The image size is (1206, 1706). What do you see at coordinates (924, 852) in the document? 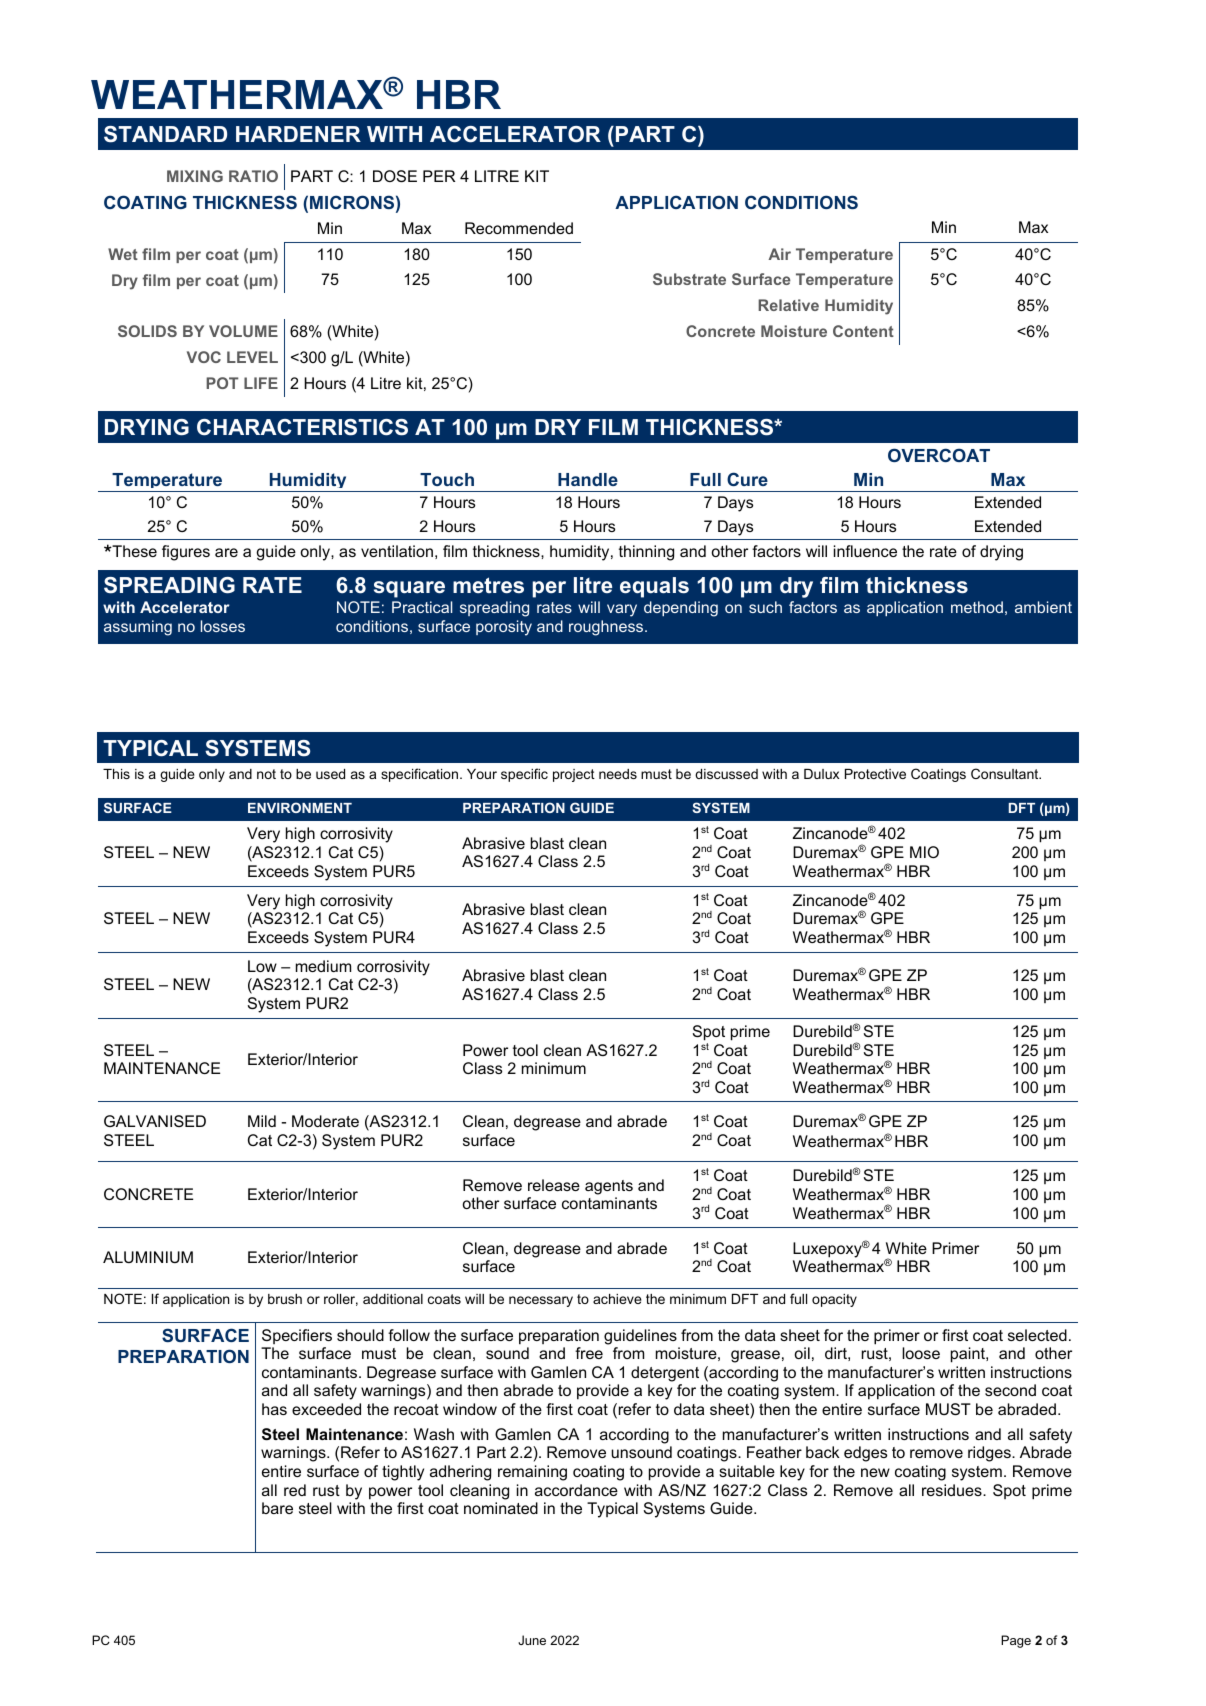
I see `MIO` at bounding box center [924, 852].
